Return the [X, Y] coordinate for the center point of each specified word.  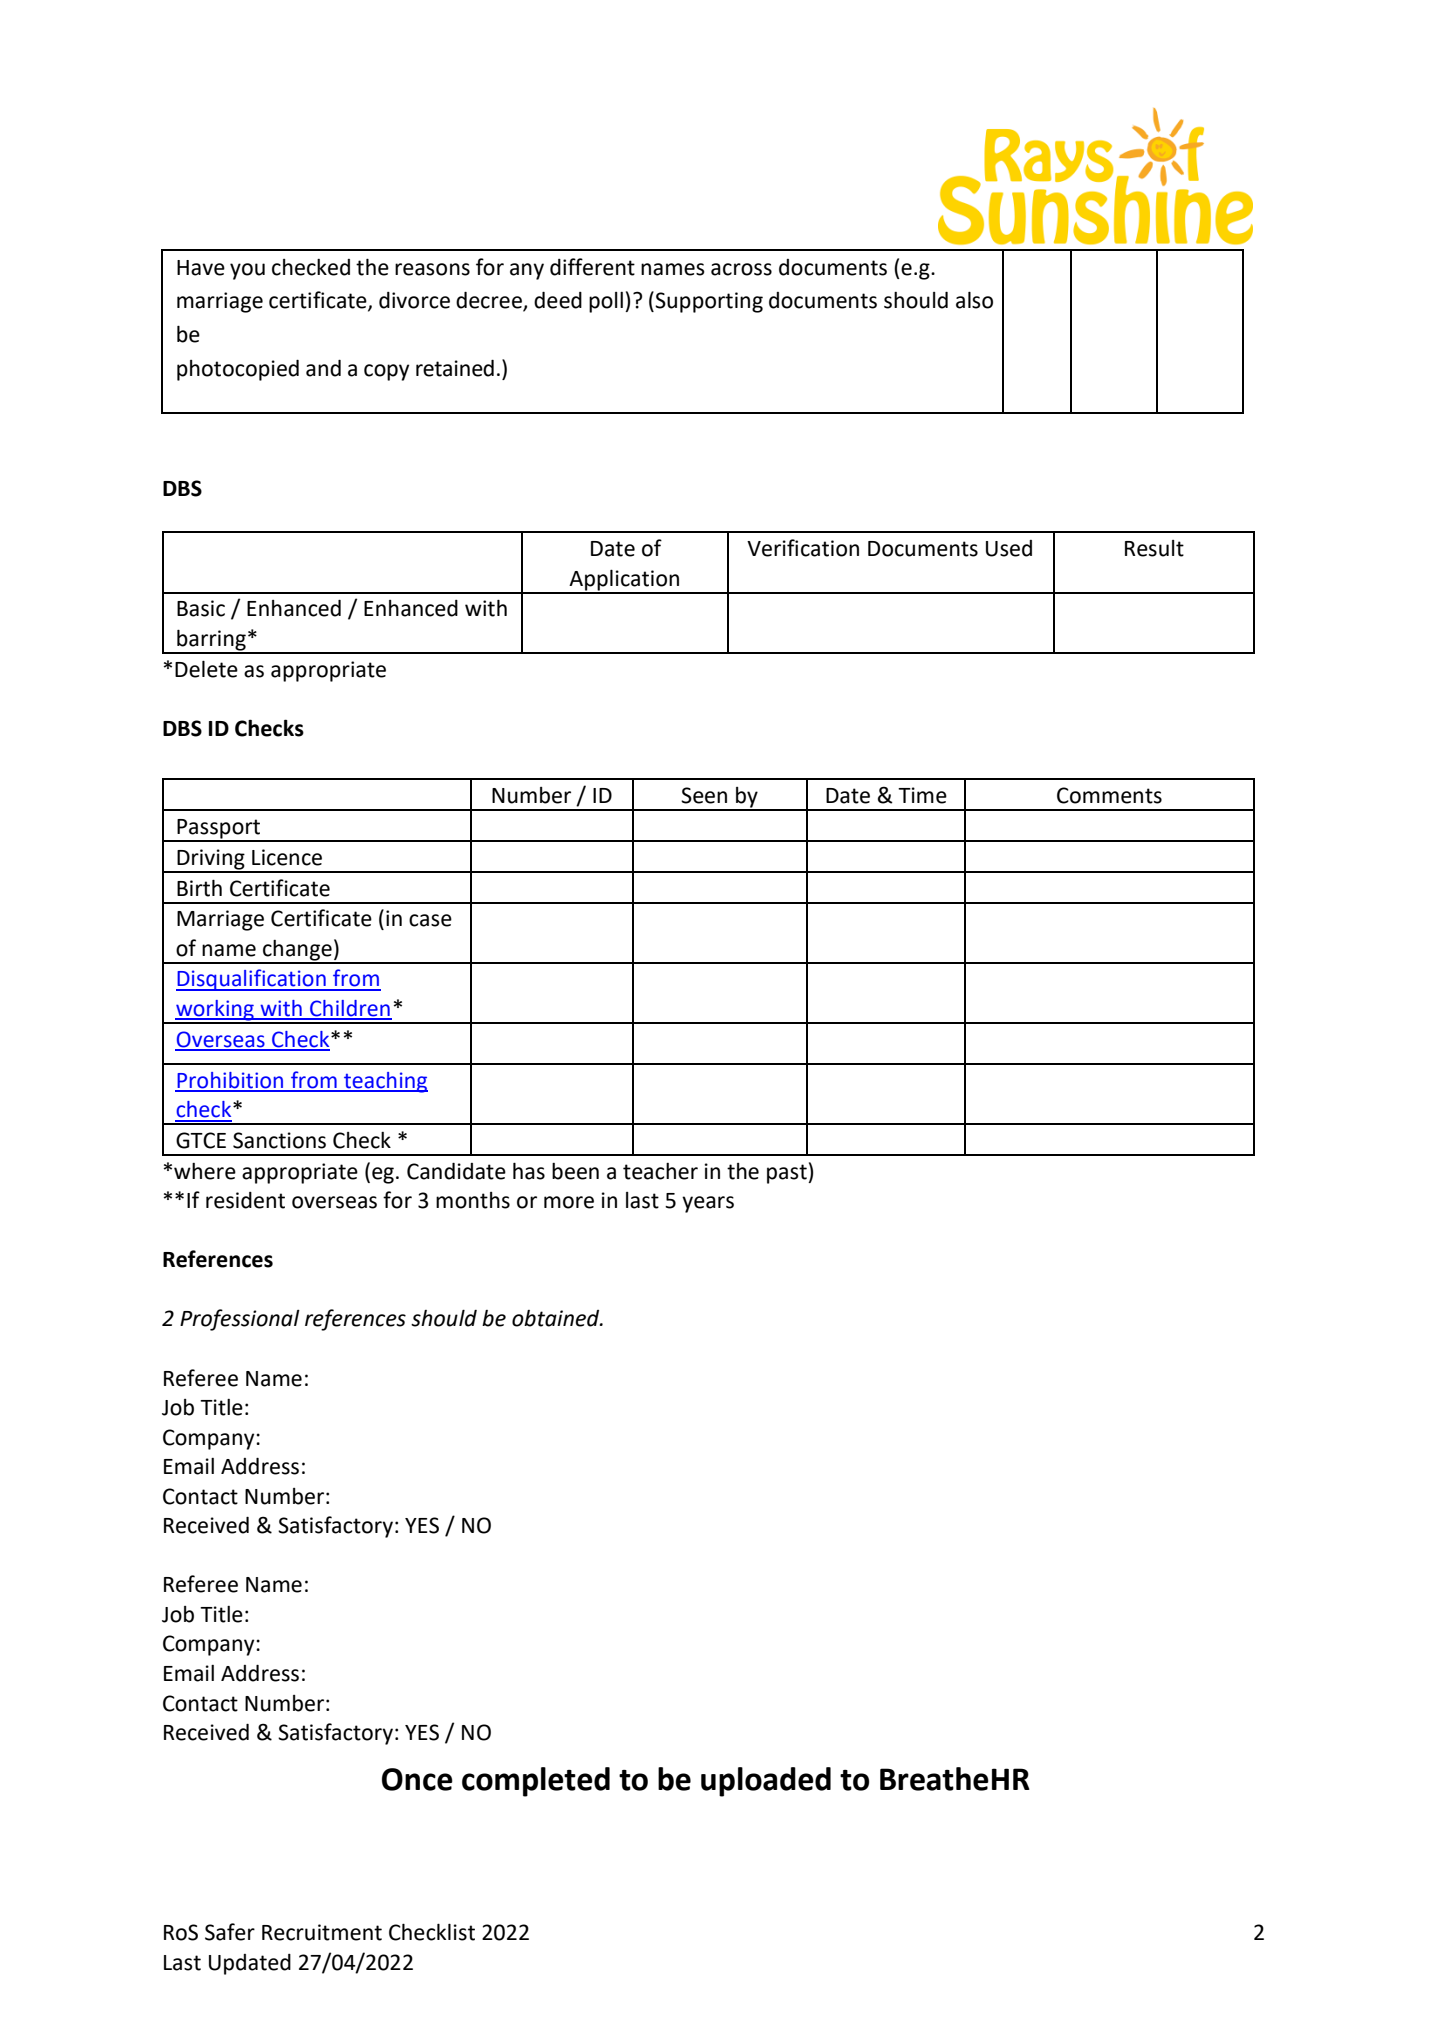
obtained [557, 1318]
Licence [287, 857]
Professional [240, 1320]
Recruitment [322, 1932]
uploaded [766, 1782]
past [788, 1174]
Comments [1109, 795]
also [974, 300]
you [247, 271]
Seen [704, 795]
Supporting [709, 302]
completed [536, 1782]
